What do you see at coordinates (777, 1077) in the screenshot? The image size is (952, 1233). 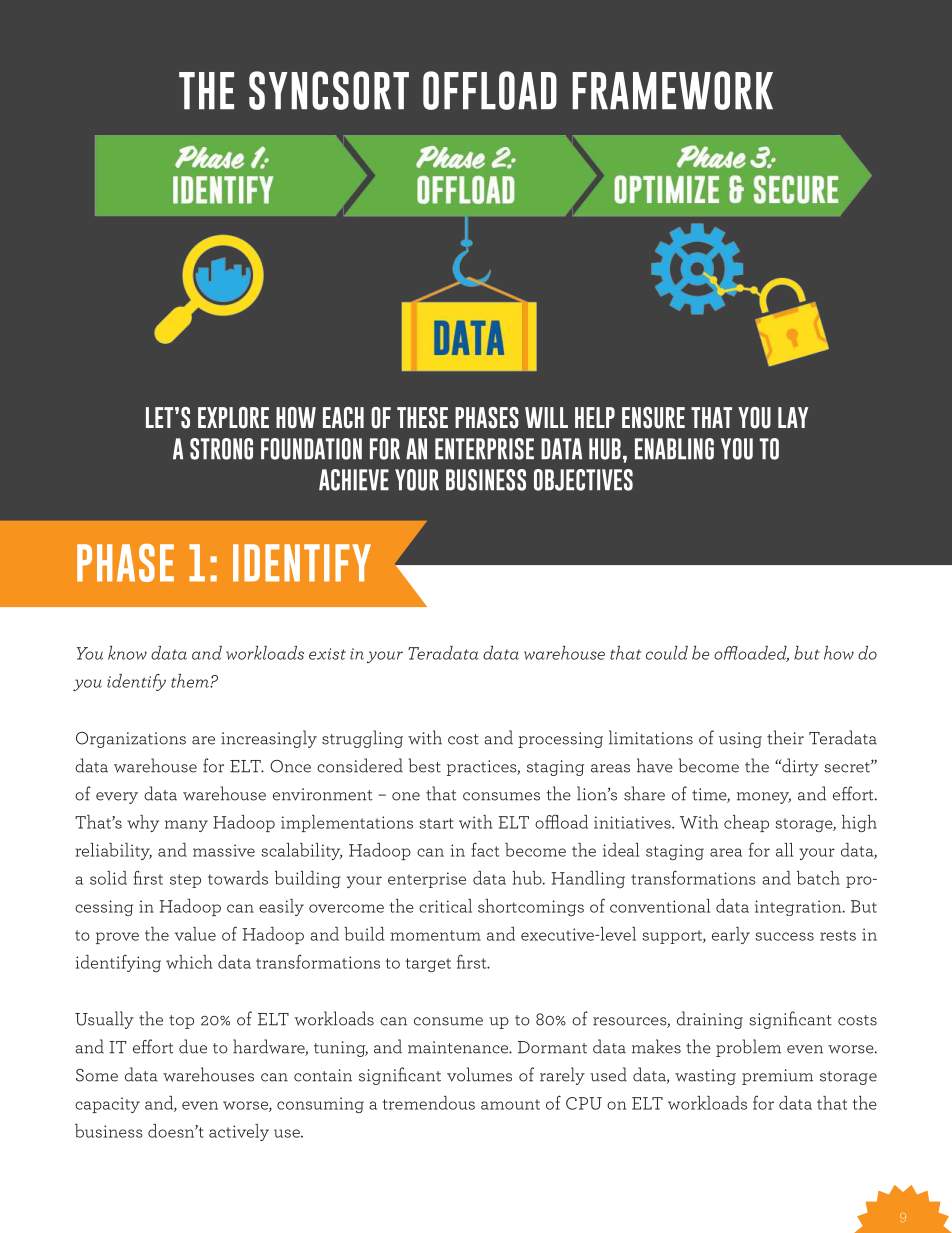 I see `premium` at bounding box center [777, 1077].
